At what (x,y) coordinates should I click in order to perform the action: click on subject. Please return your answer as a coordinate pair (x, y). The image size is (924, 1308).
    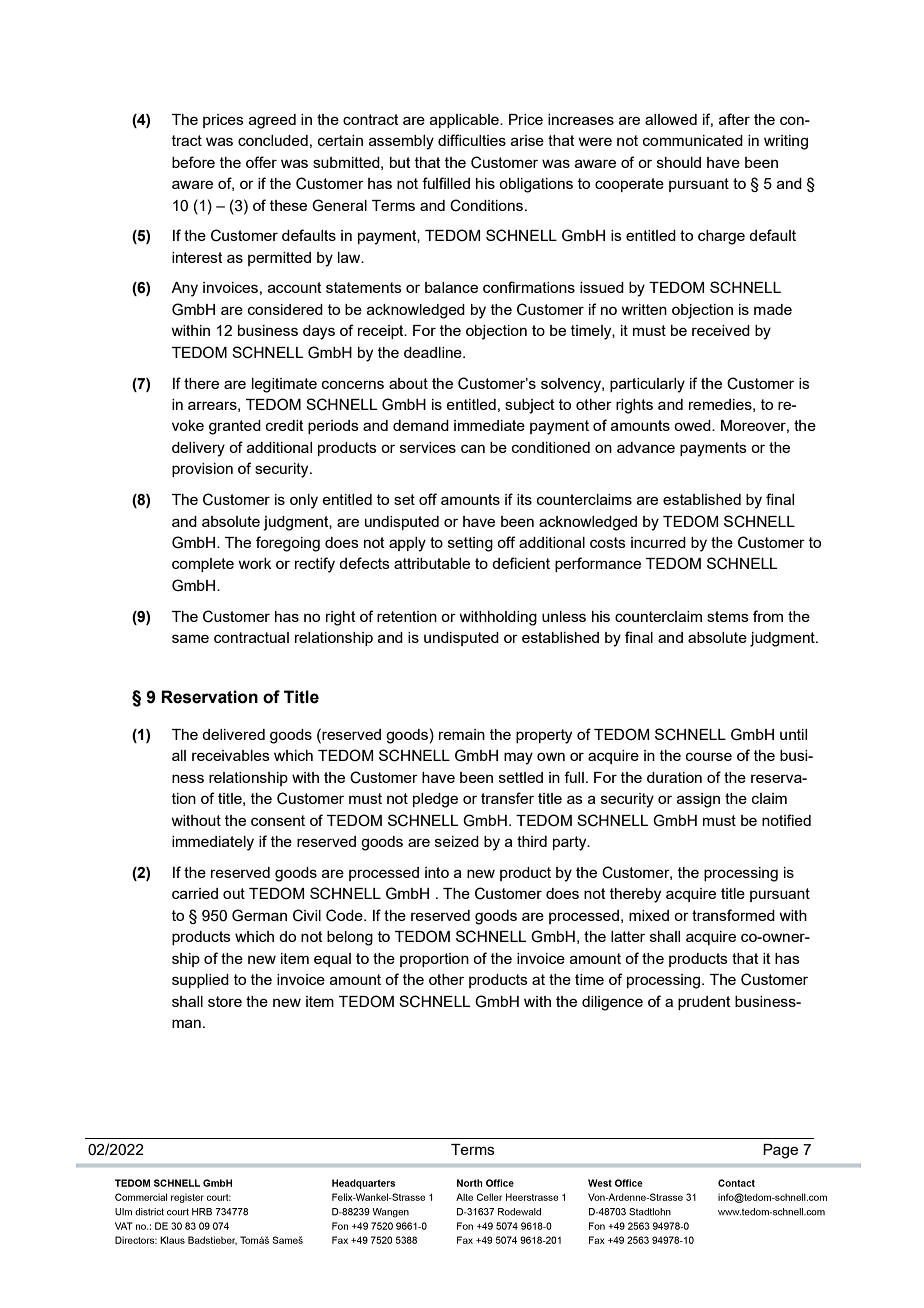
    Looking at the image, I should click on (530, 406).
